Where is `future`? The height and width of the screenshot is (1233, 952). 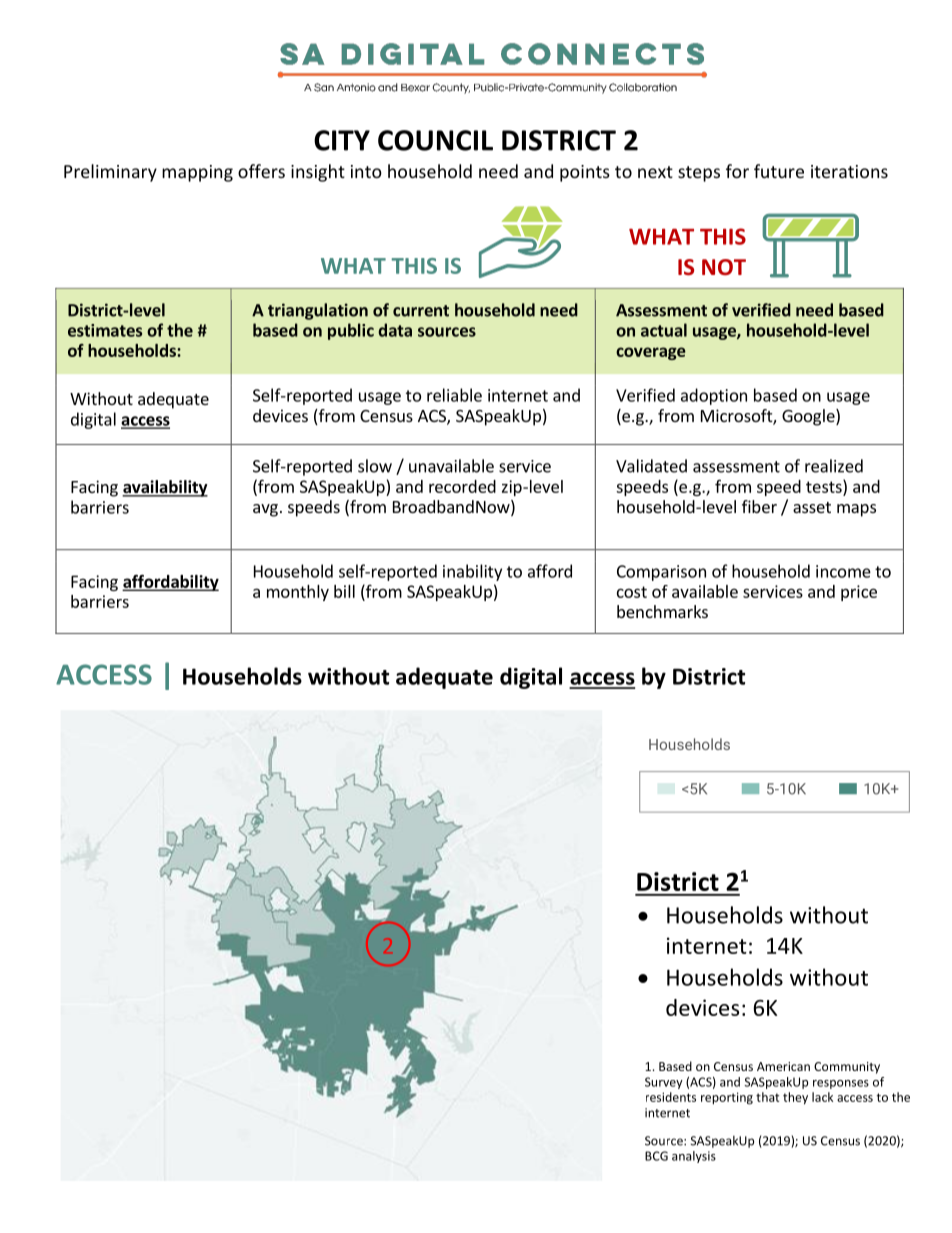 future is located at coordinates (779, 171).
